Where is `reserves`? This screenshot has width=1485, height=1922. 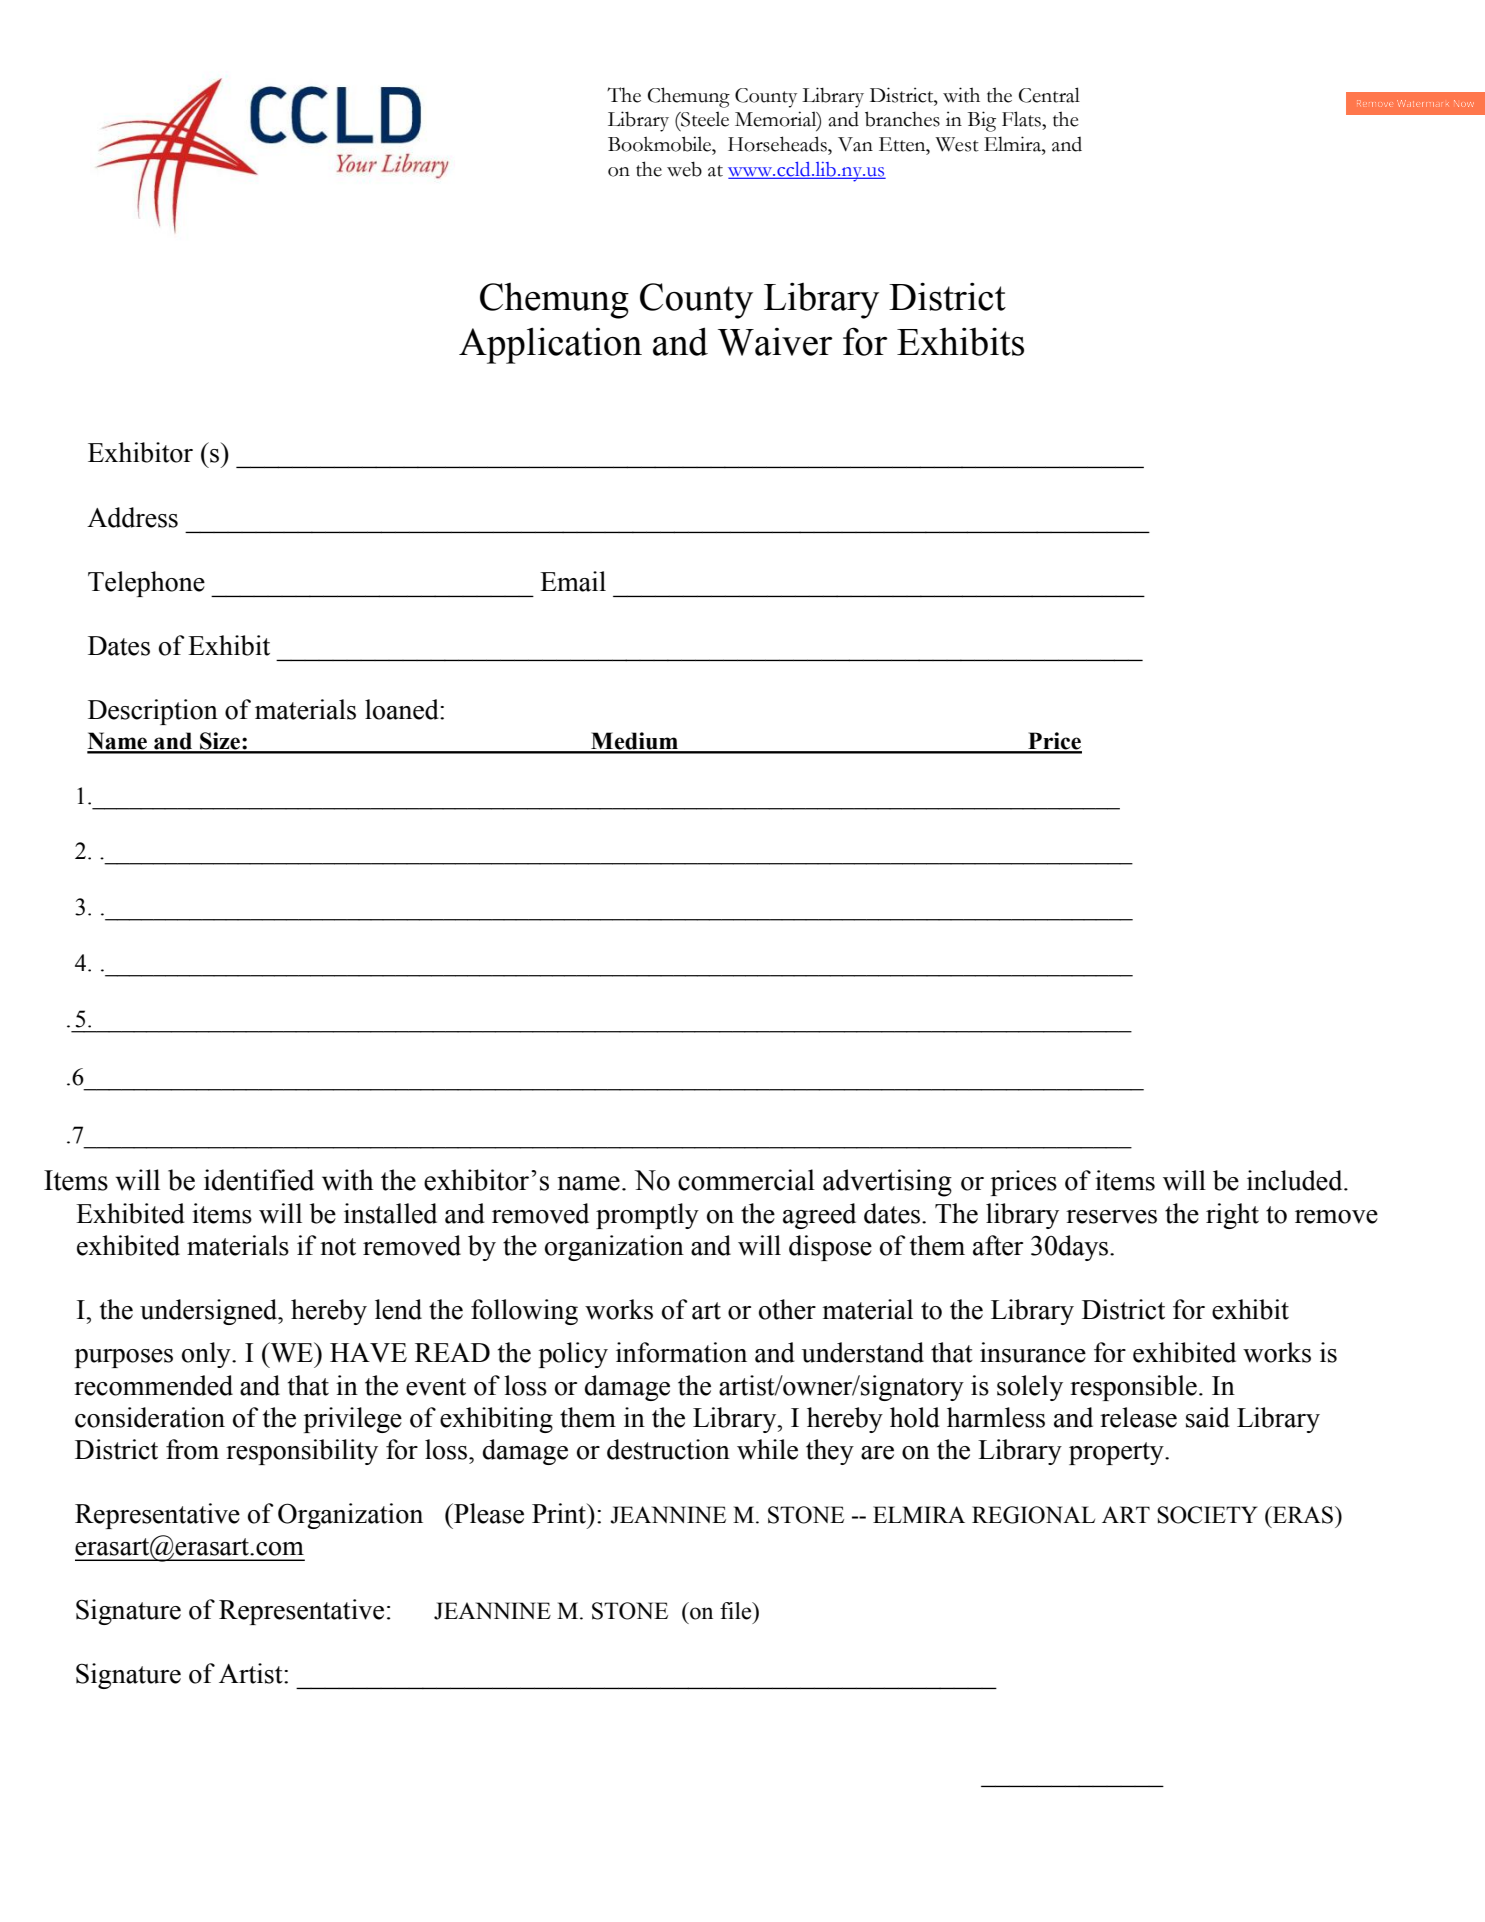 reserves is located at coordinates (1111, 1217).
